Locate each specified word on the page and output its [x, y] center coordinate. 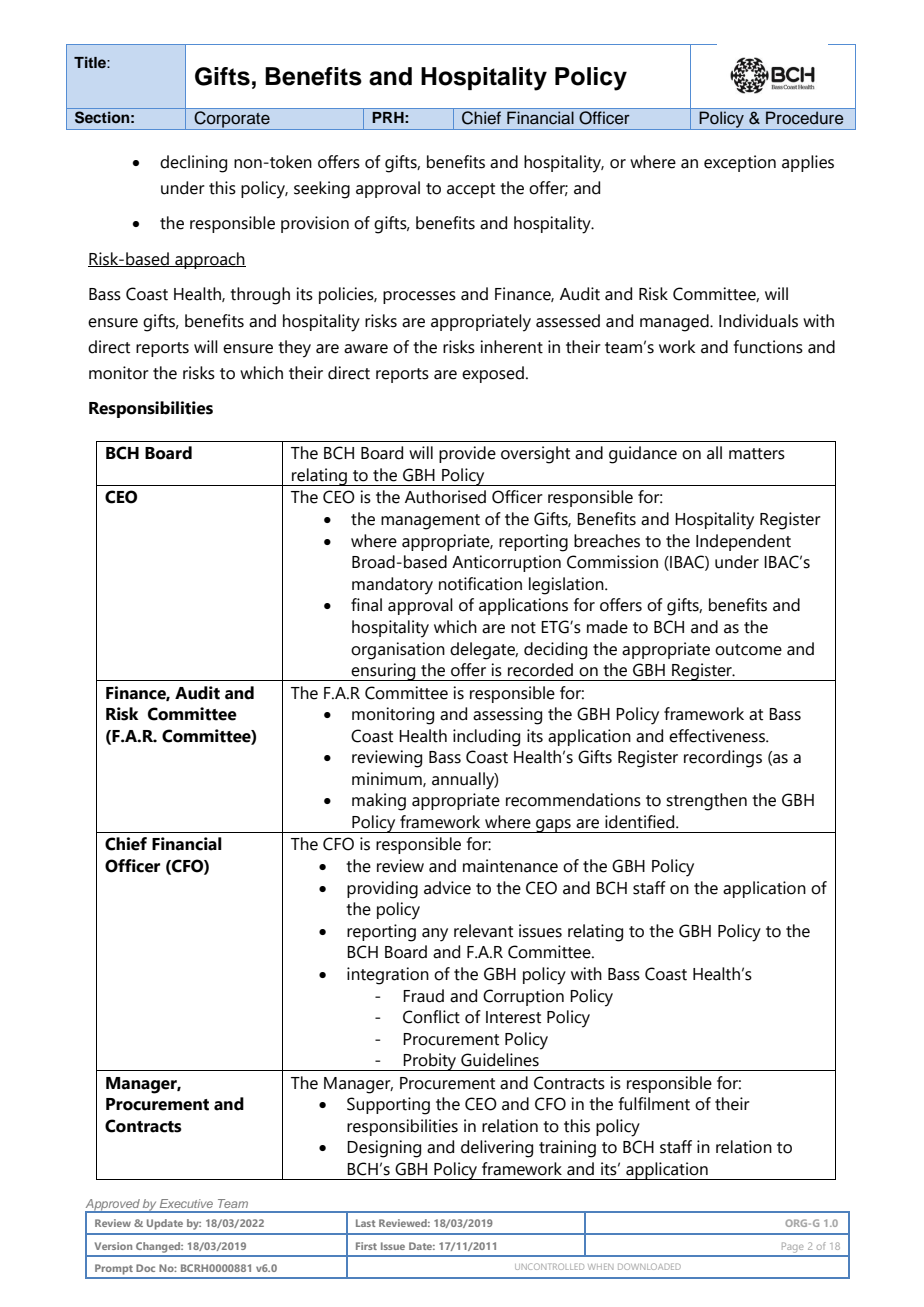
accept [471, 190]
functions [768, 347]
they [294, 349]
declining [193, 164]
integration [388, 976]
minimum [388, 779]
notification [480, 584]
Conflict [431, 1017]
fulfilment [654, 1104]
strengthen [706, 802]
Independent [743, 542]
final [366, 605]
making [379, 802]
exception [740, 163]
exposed [493, 374]
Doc [145, 1268]
